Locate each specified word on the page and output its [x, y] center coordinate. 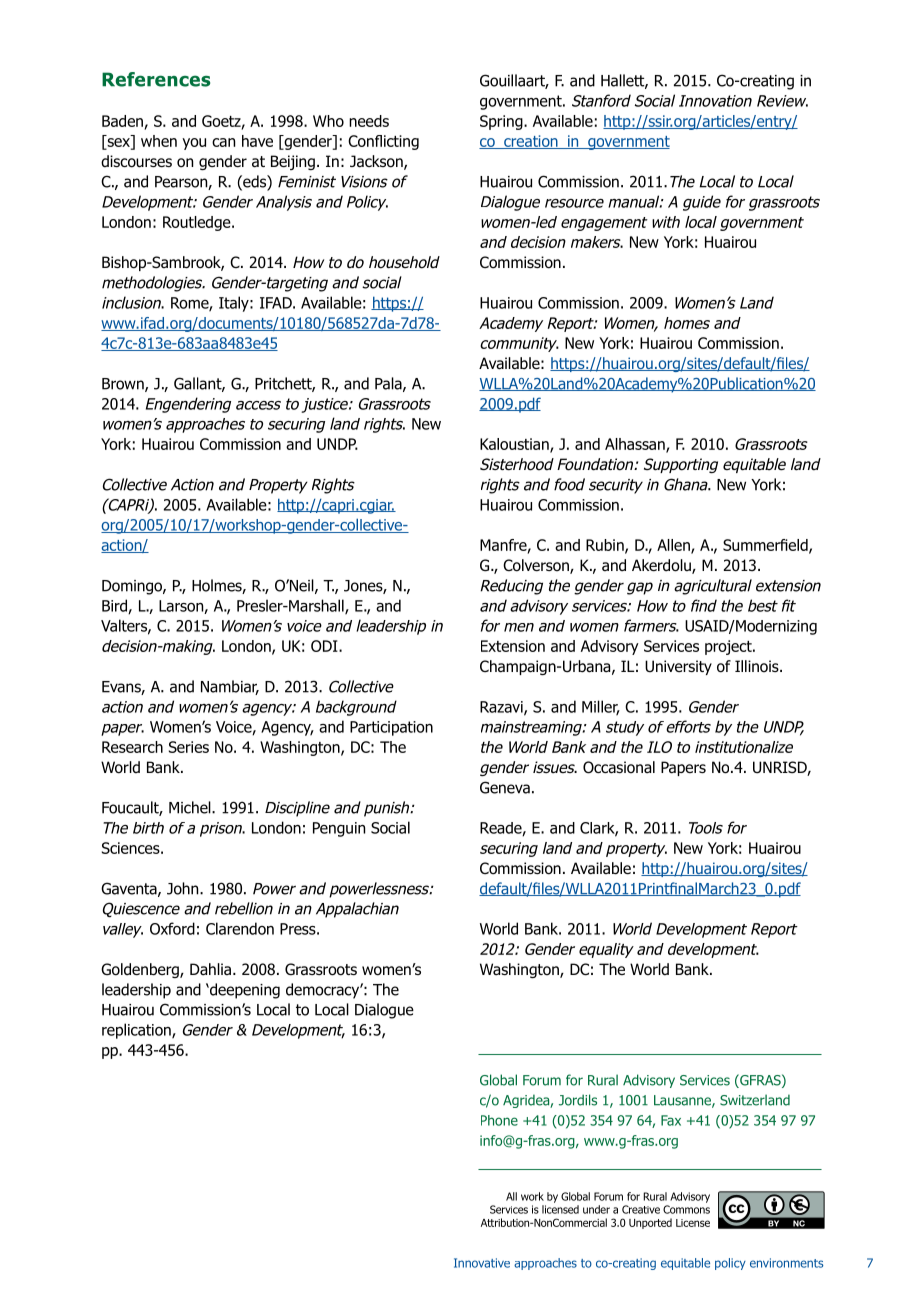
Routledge [198, 223]
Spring [502, 122]
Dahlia [210, 969]
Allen [674, 546]
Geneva [505, 787]
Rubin [606, 546]
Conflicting [383, 142]
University [678, 667]
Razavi [502, 708]
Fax [671, 1120]
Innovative [482, 1263]
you [194, 144]
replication [137, 1031]
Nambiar [230, 687]
